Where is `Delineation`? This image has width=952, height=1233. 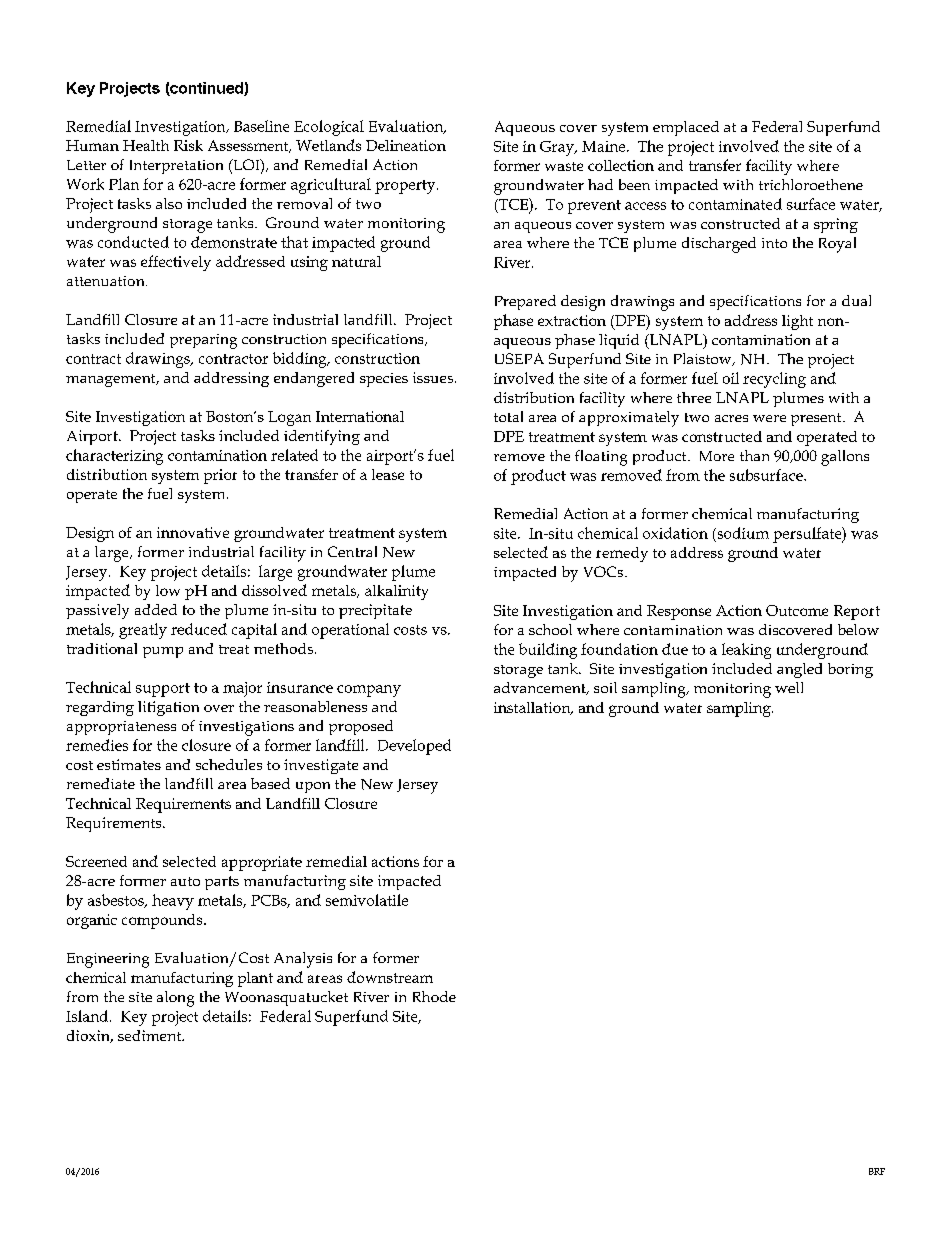 Delineation is located at coordinates (406, 145).
